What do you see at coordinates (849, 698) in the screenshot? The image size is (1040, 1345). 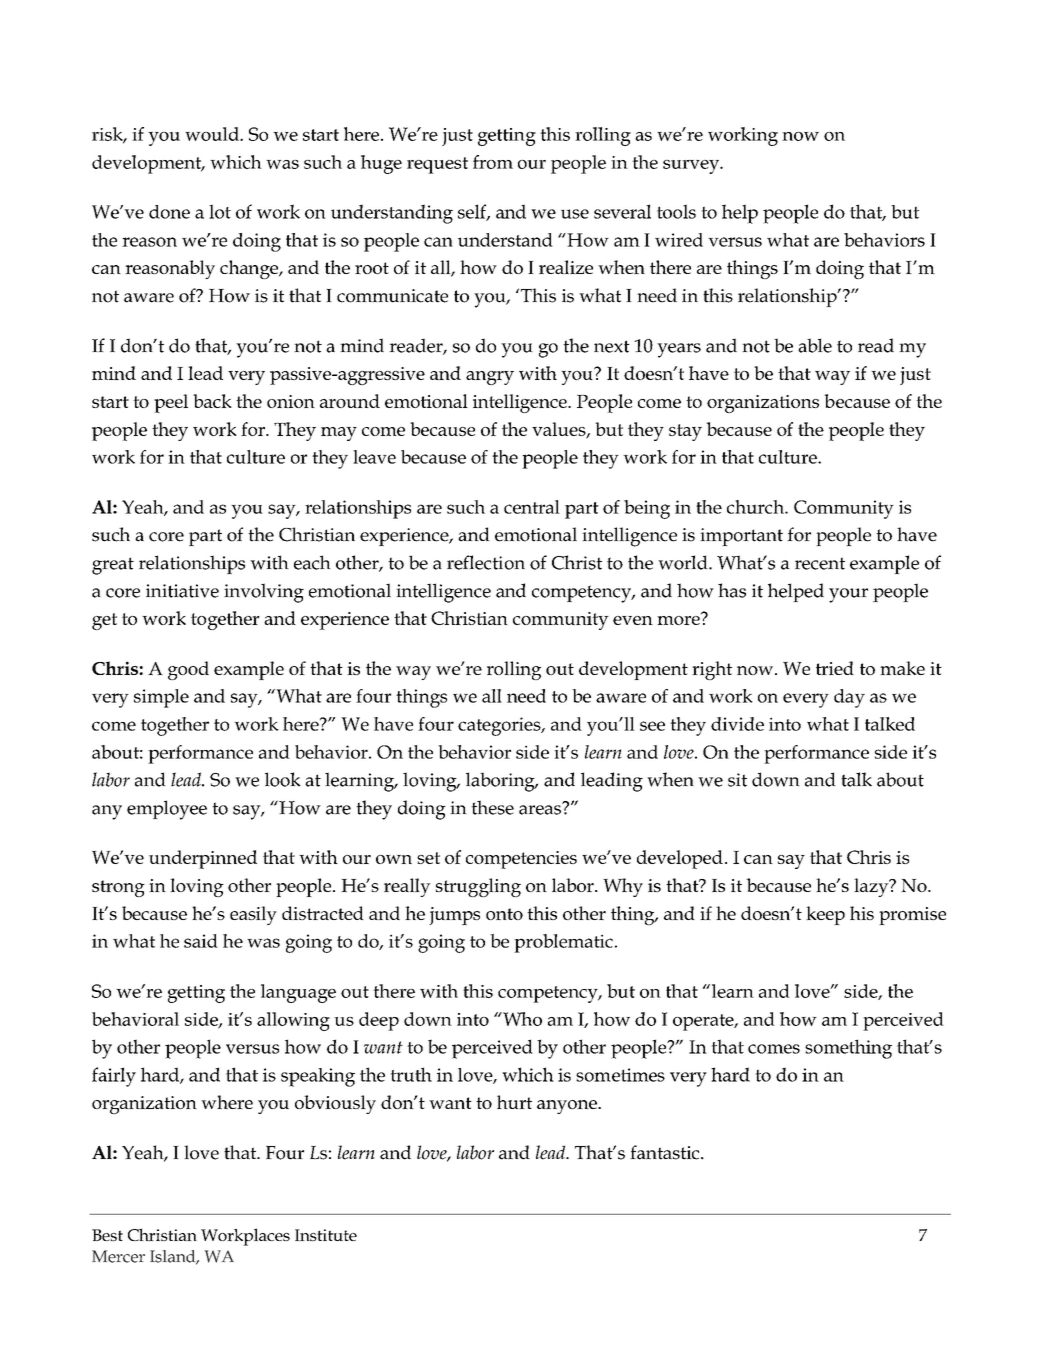 I see `day` at bounding box center [849, 698].
